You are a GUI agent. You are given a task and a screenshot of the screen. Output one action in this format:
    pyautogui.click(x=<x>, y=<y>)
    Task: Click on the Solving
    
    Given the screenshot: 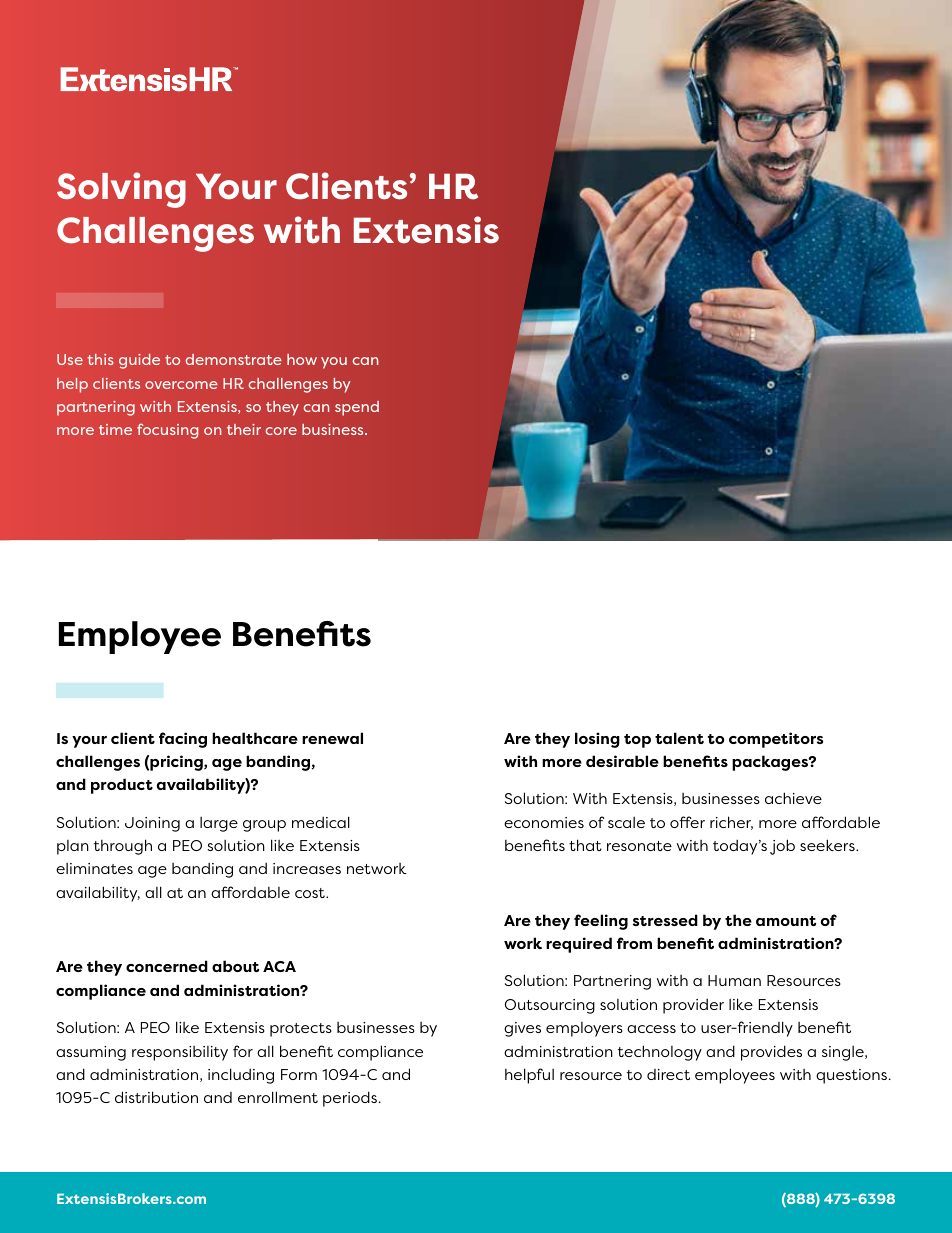 What is the action you would take?
    pyautogui.click(x=121, y=190)
